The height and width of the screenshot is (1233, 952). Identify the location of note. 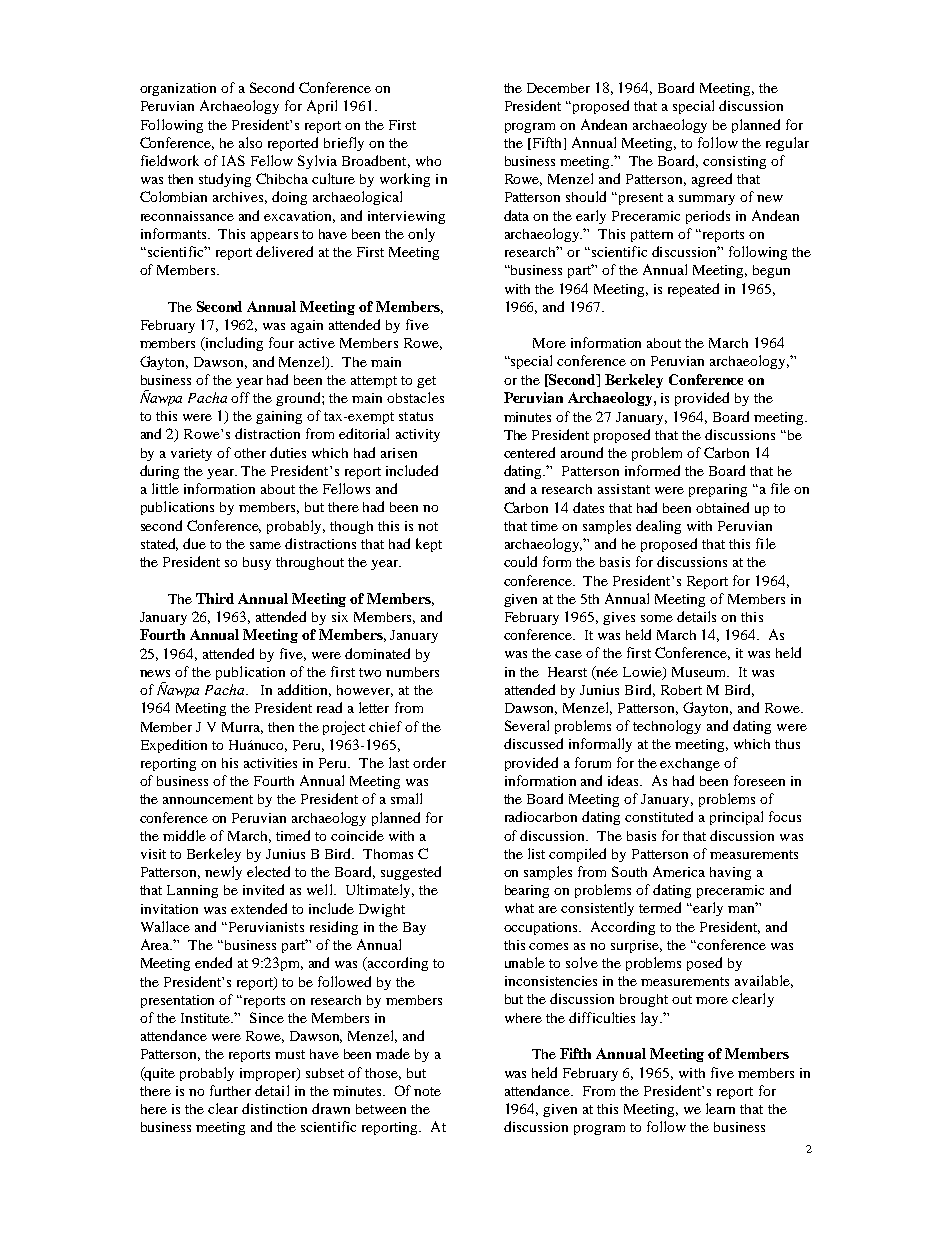
(427, 1091).
